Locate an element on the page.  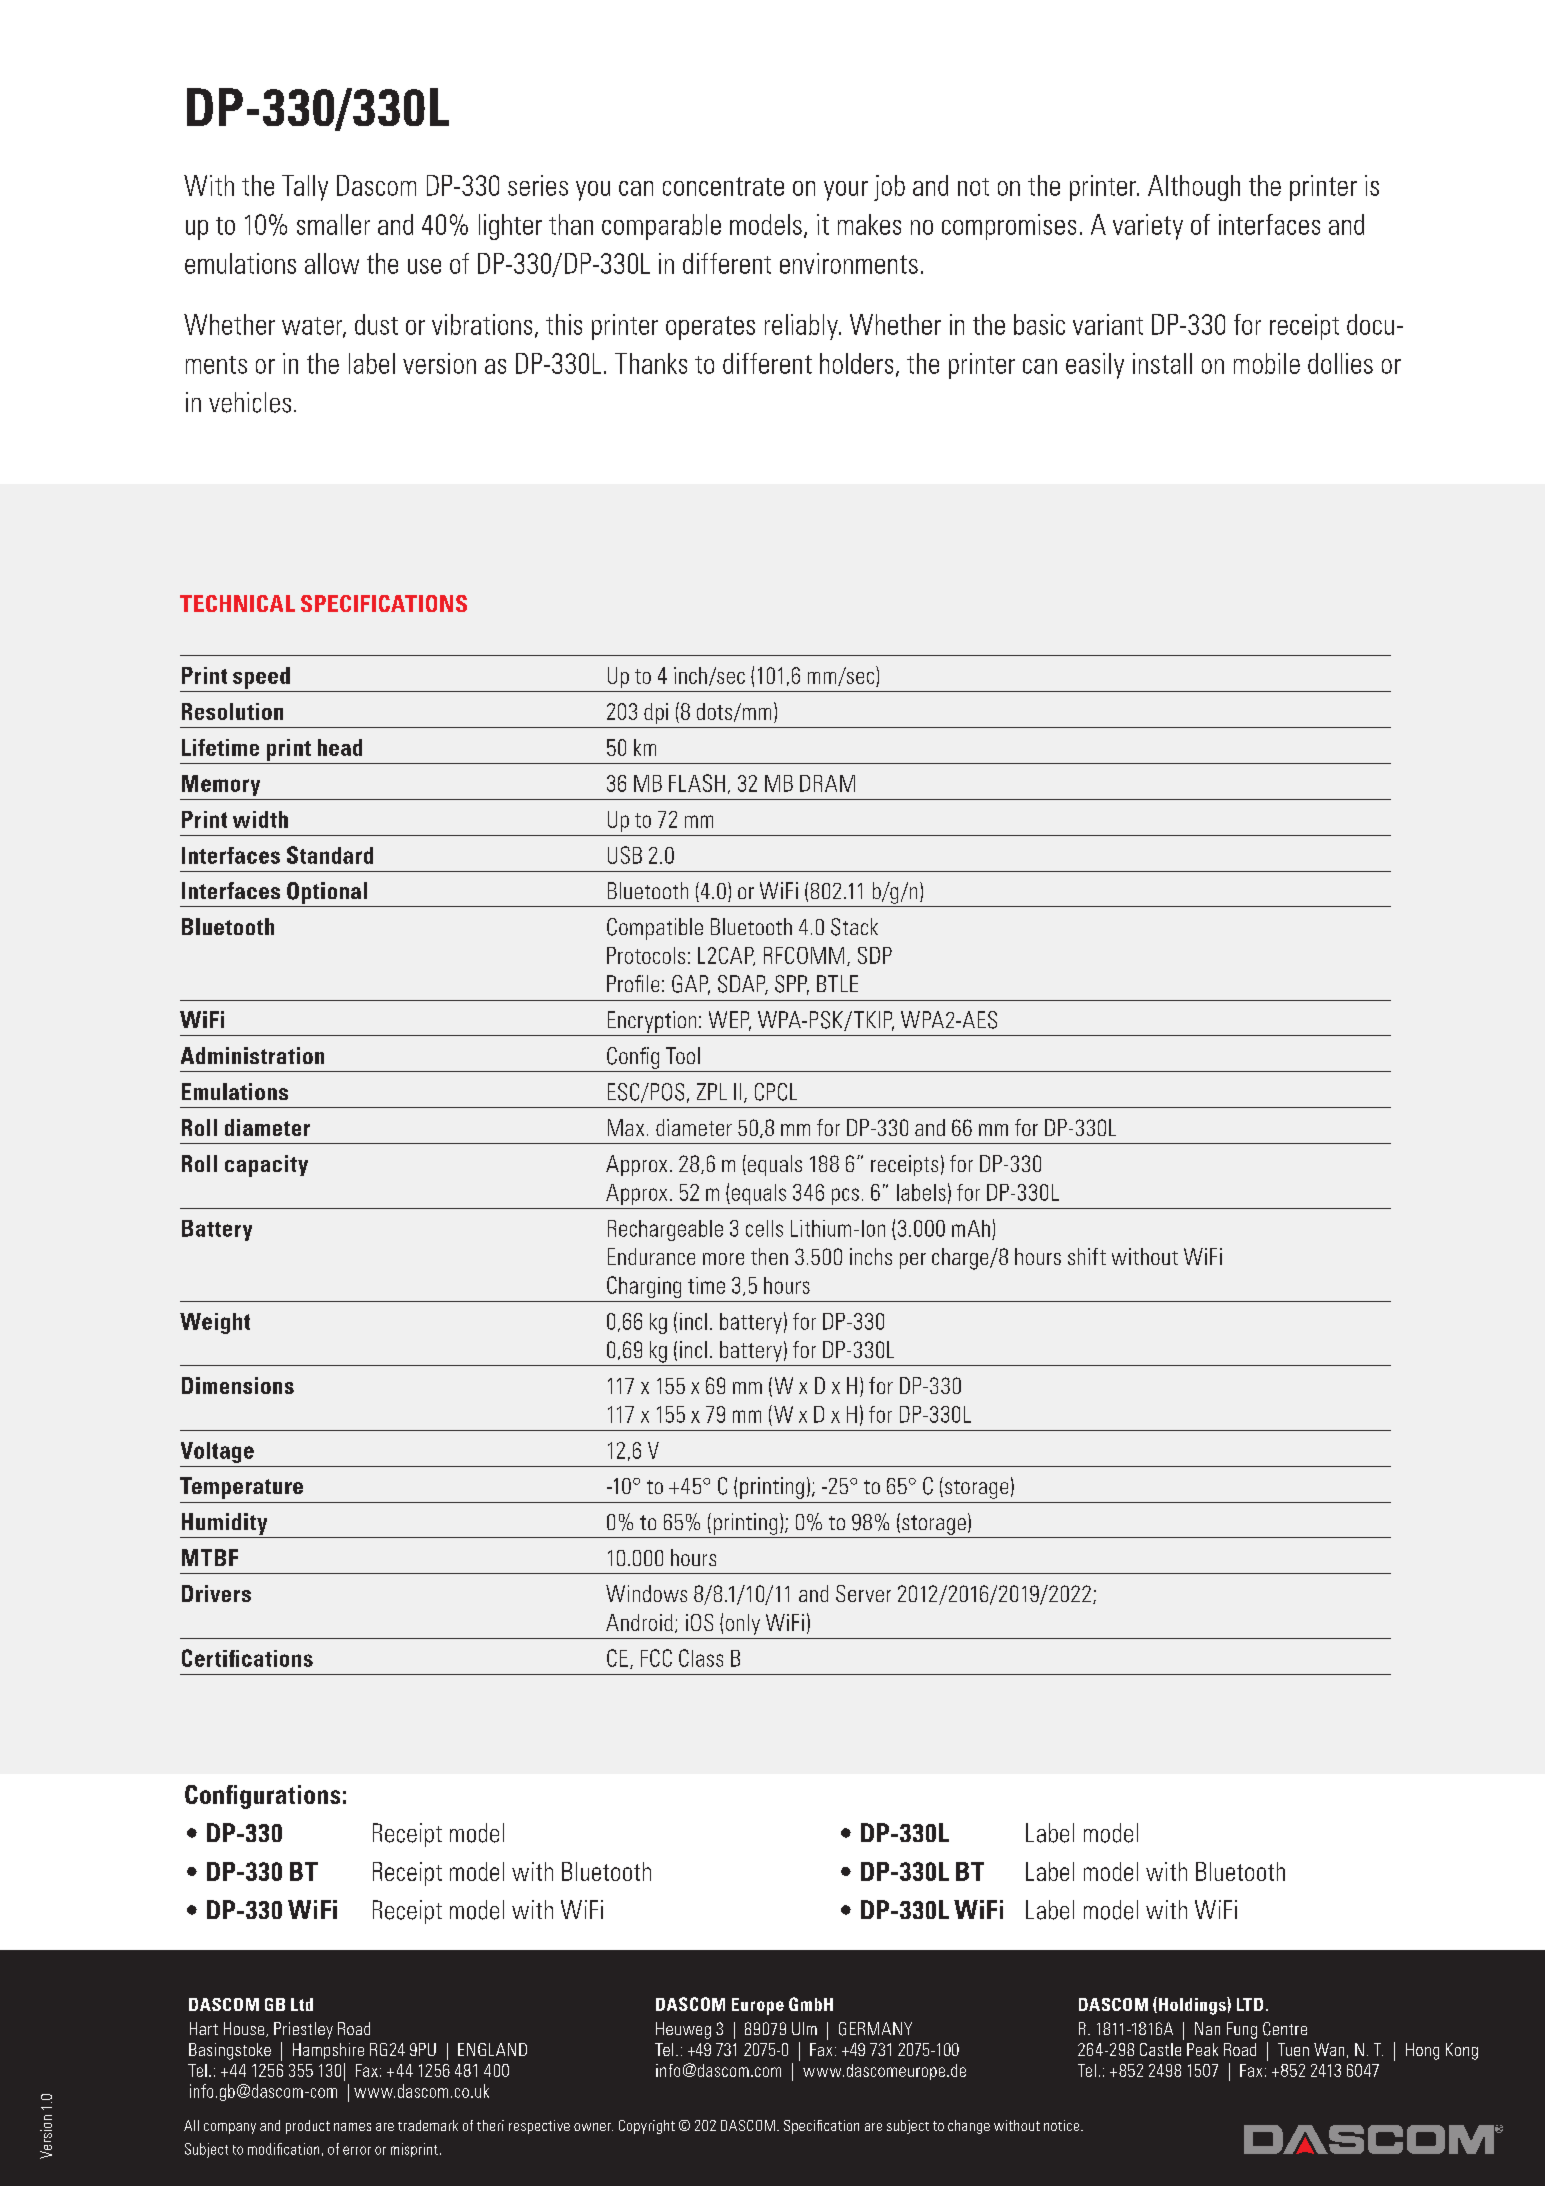
Stack is located at coordinates (854, 927).
